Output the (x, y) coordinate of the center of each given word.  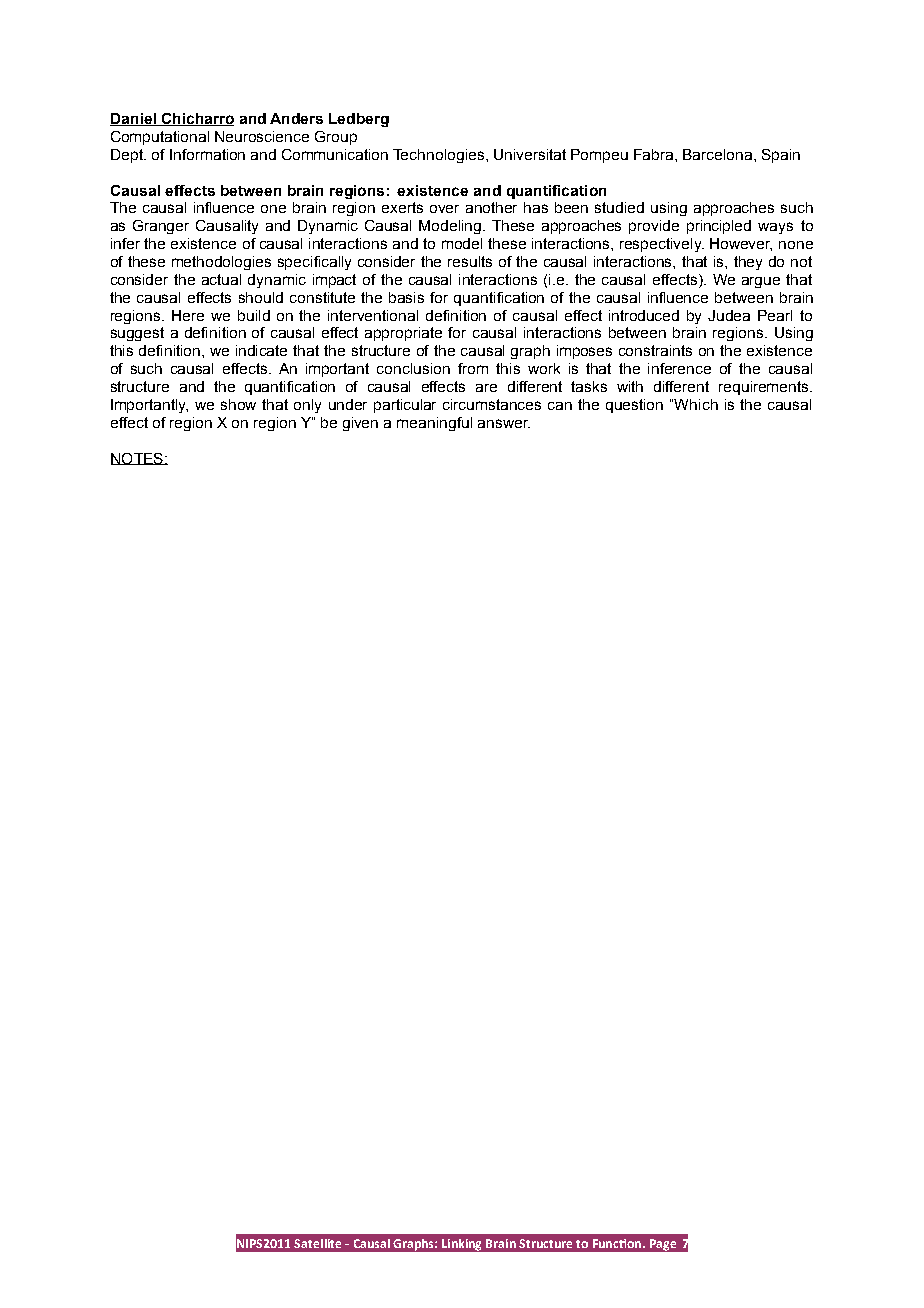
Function (618, 1243)
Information (207, 154)
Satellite (317, 1243)
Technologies (438, 156)
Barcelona (717, 154)
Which (696, 404)
